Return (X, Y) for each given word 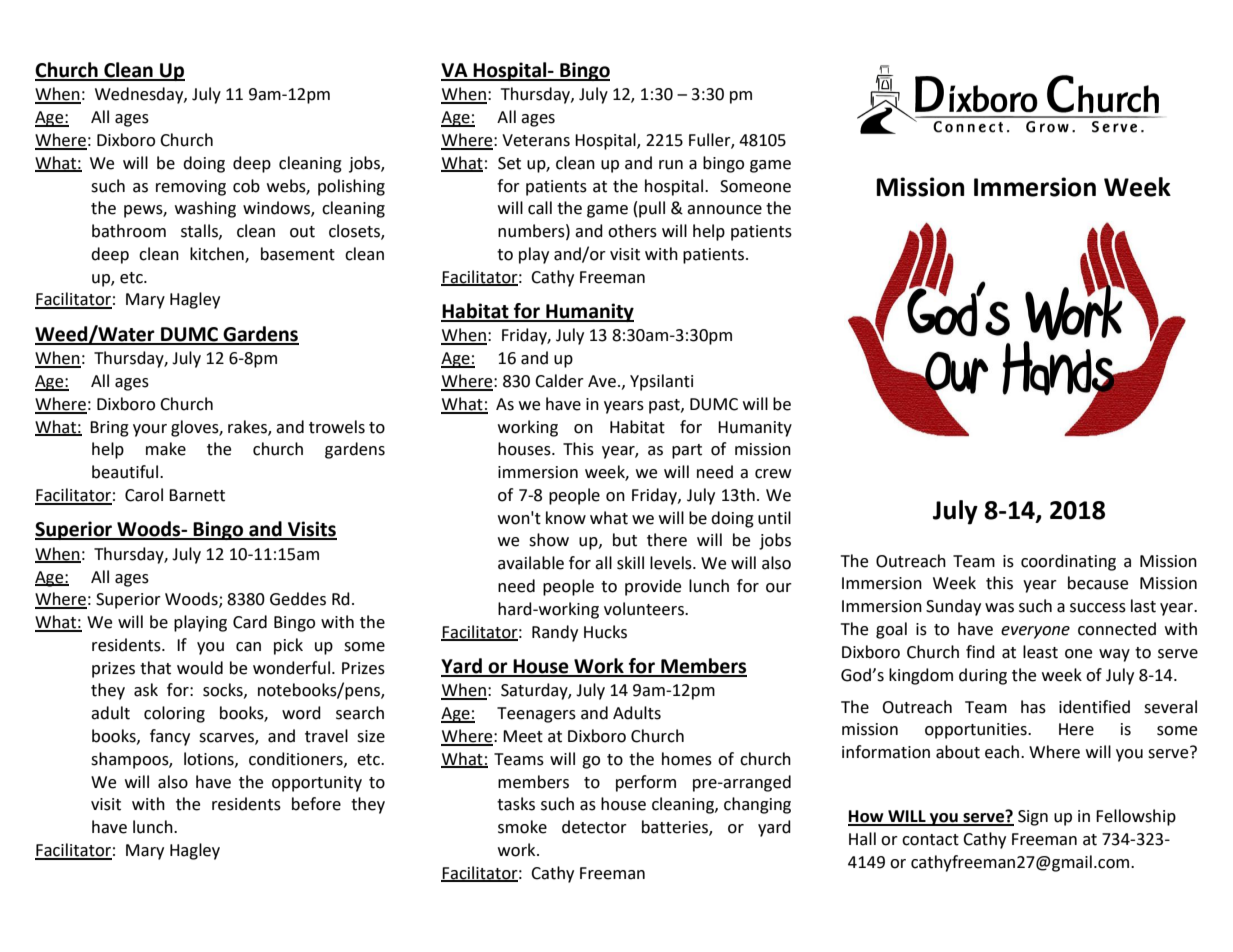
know (566, 518)
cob (246, 186)
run (671, 165)
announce (724, 210)
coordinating (1068, 562)
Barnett (197, 495)
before (316, 804)
